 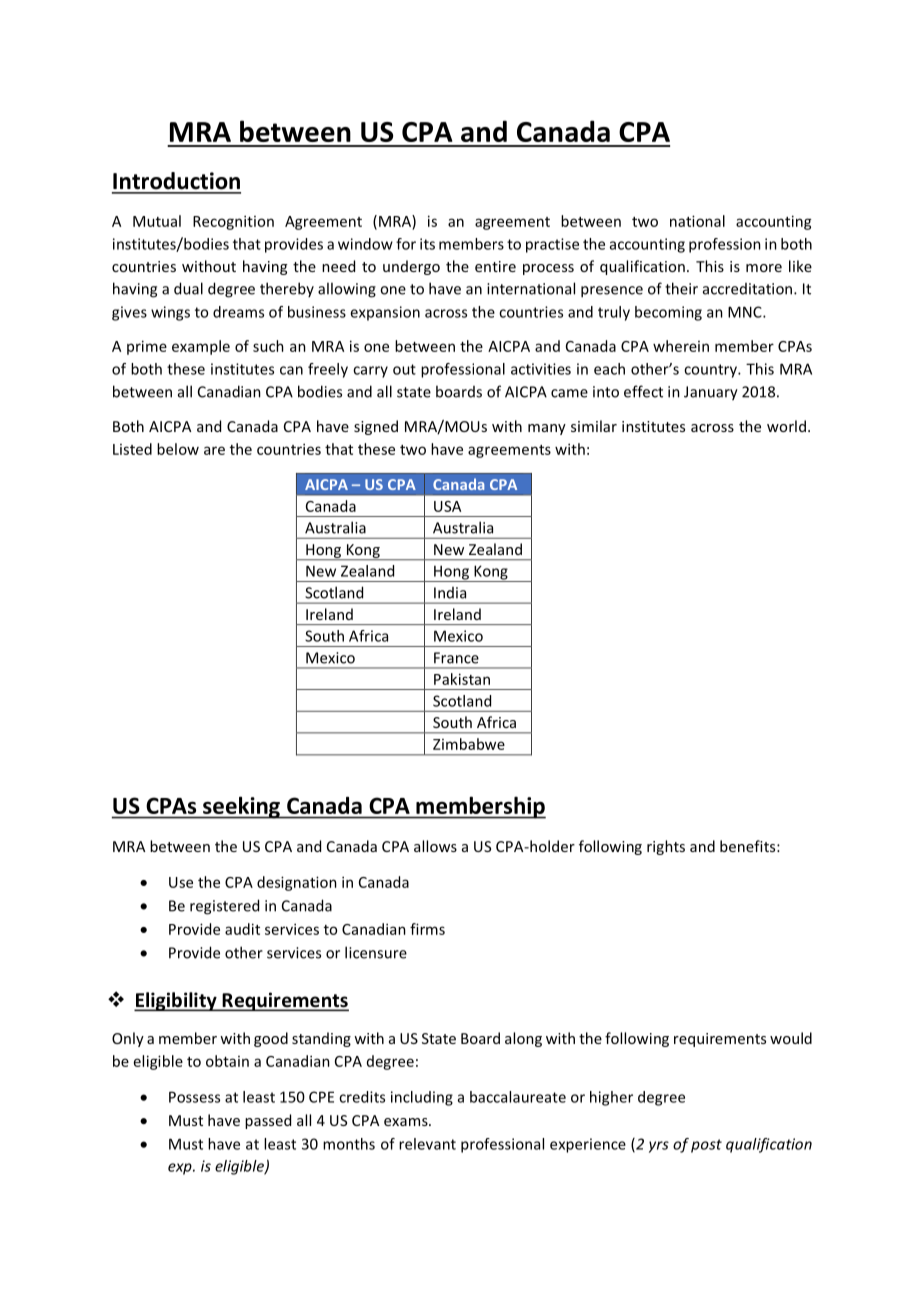 I want to click on relevant, so click(x=427, y=1144).
